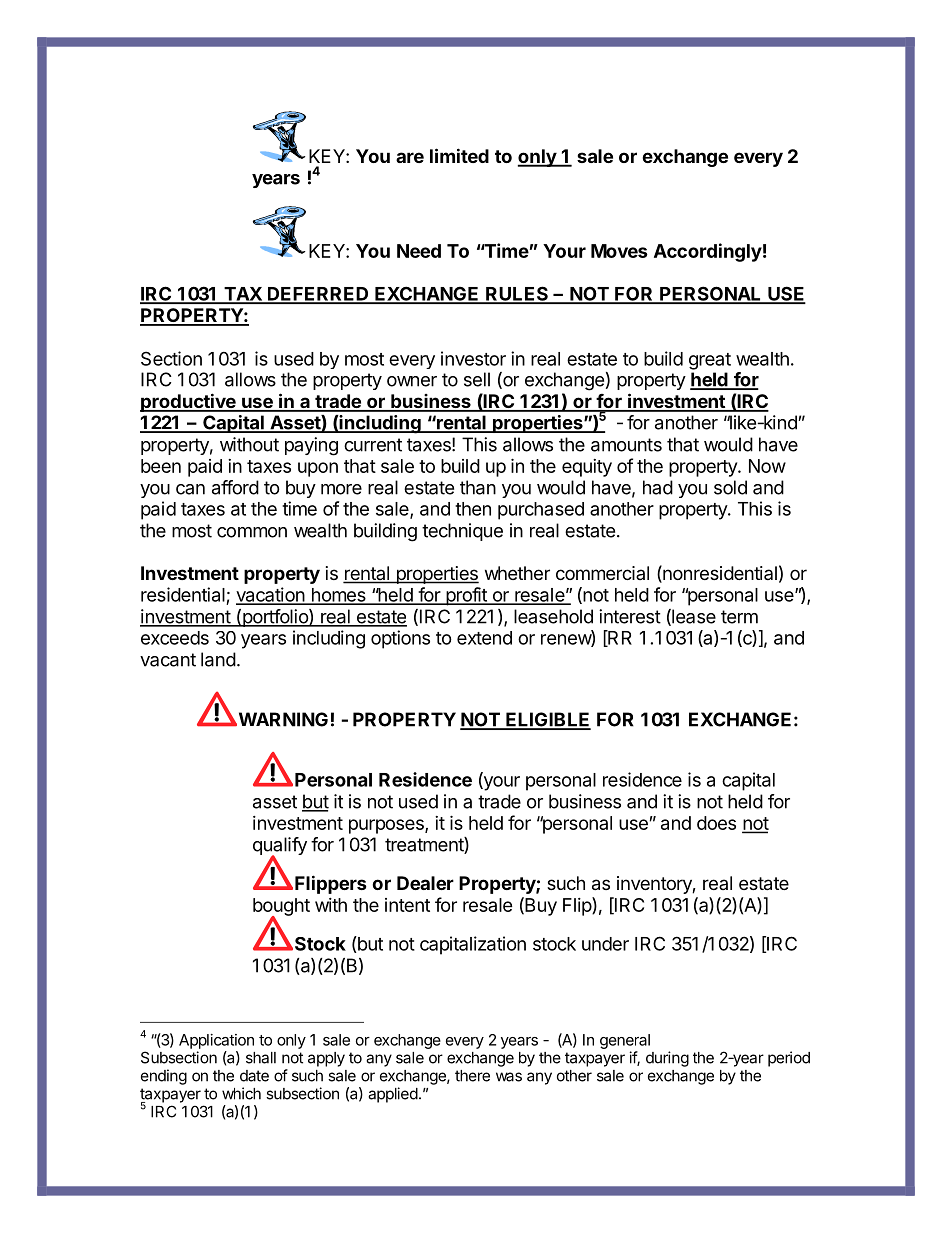  I want to click on great, so click(710, 361).
